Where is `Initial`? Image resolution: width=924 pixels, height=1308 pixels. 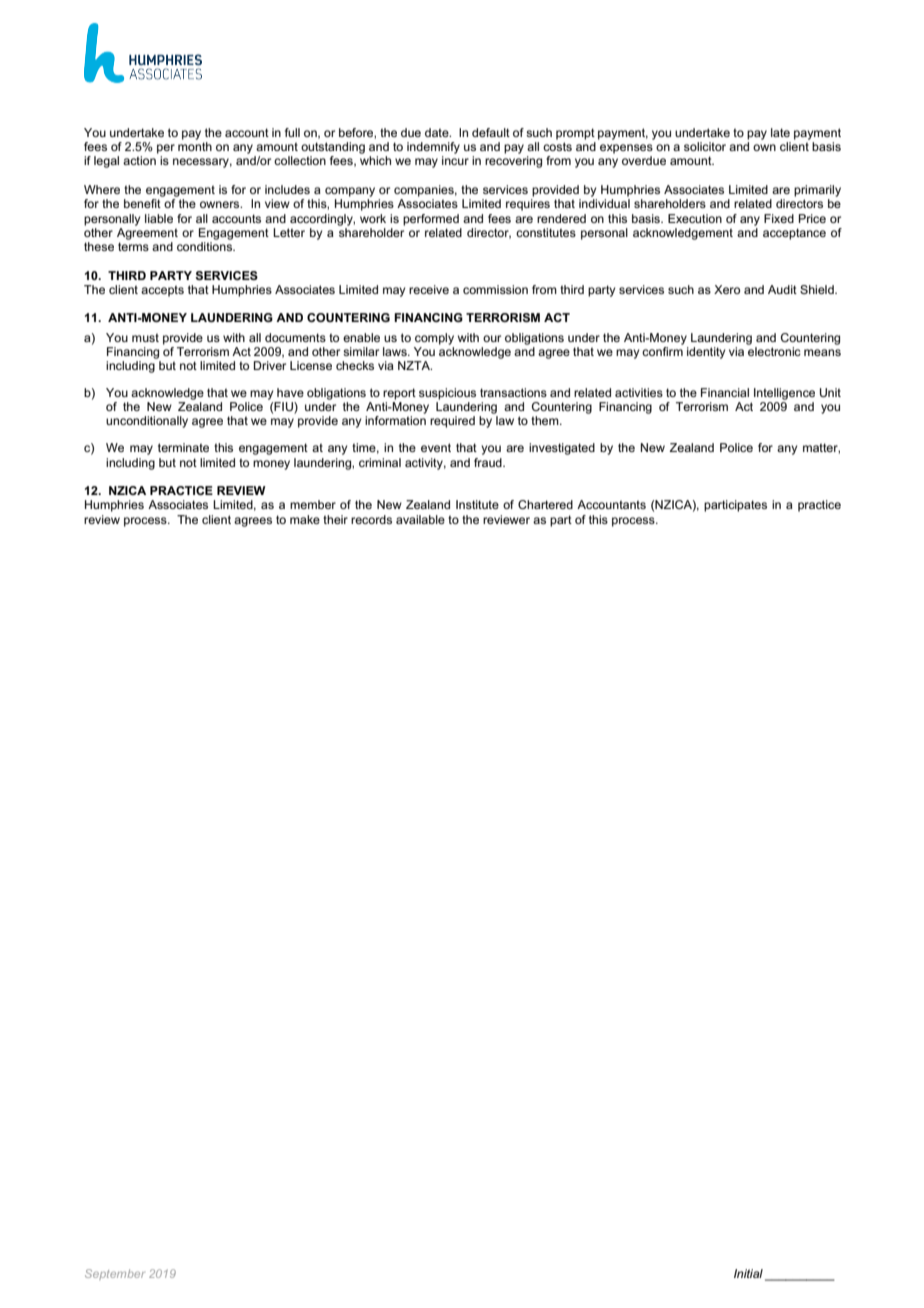 Initial is located at coordinates (748, 1273).
